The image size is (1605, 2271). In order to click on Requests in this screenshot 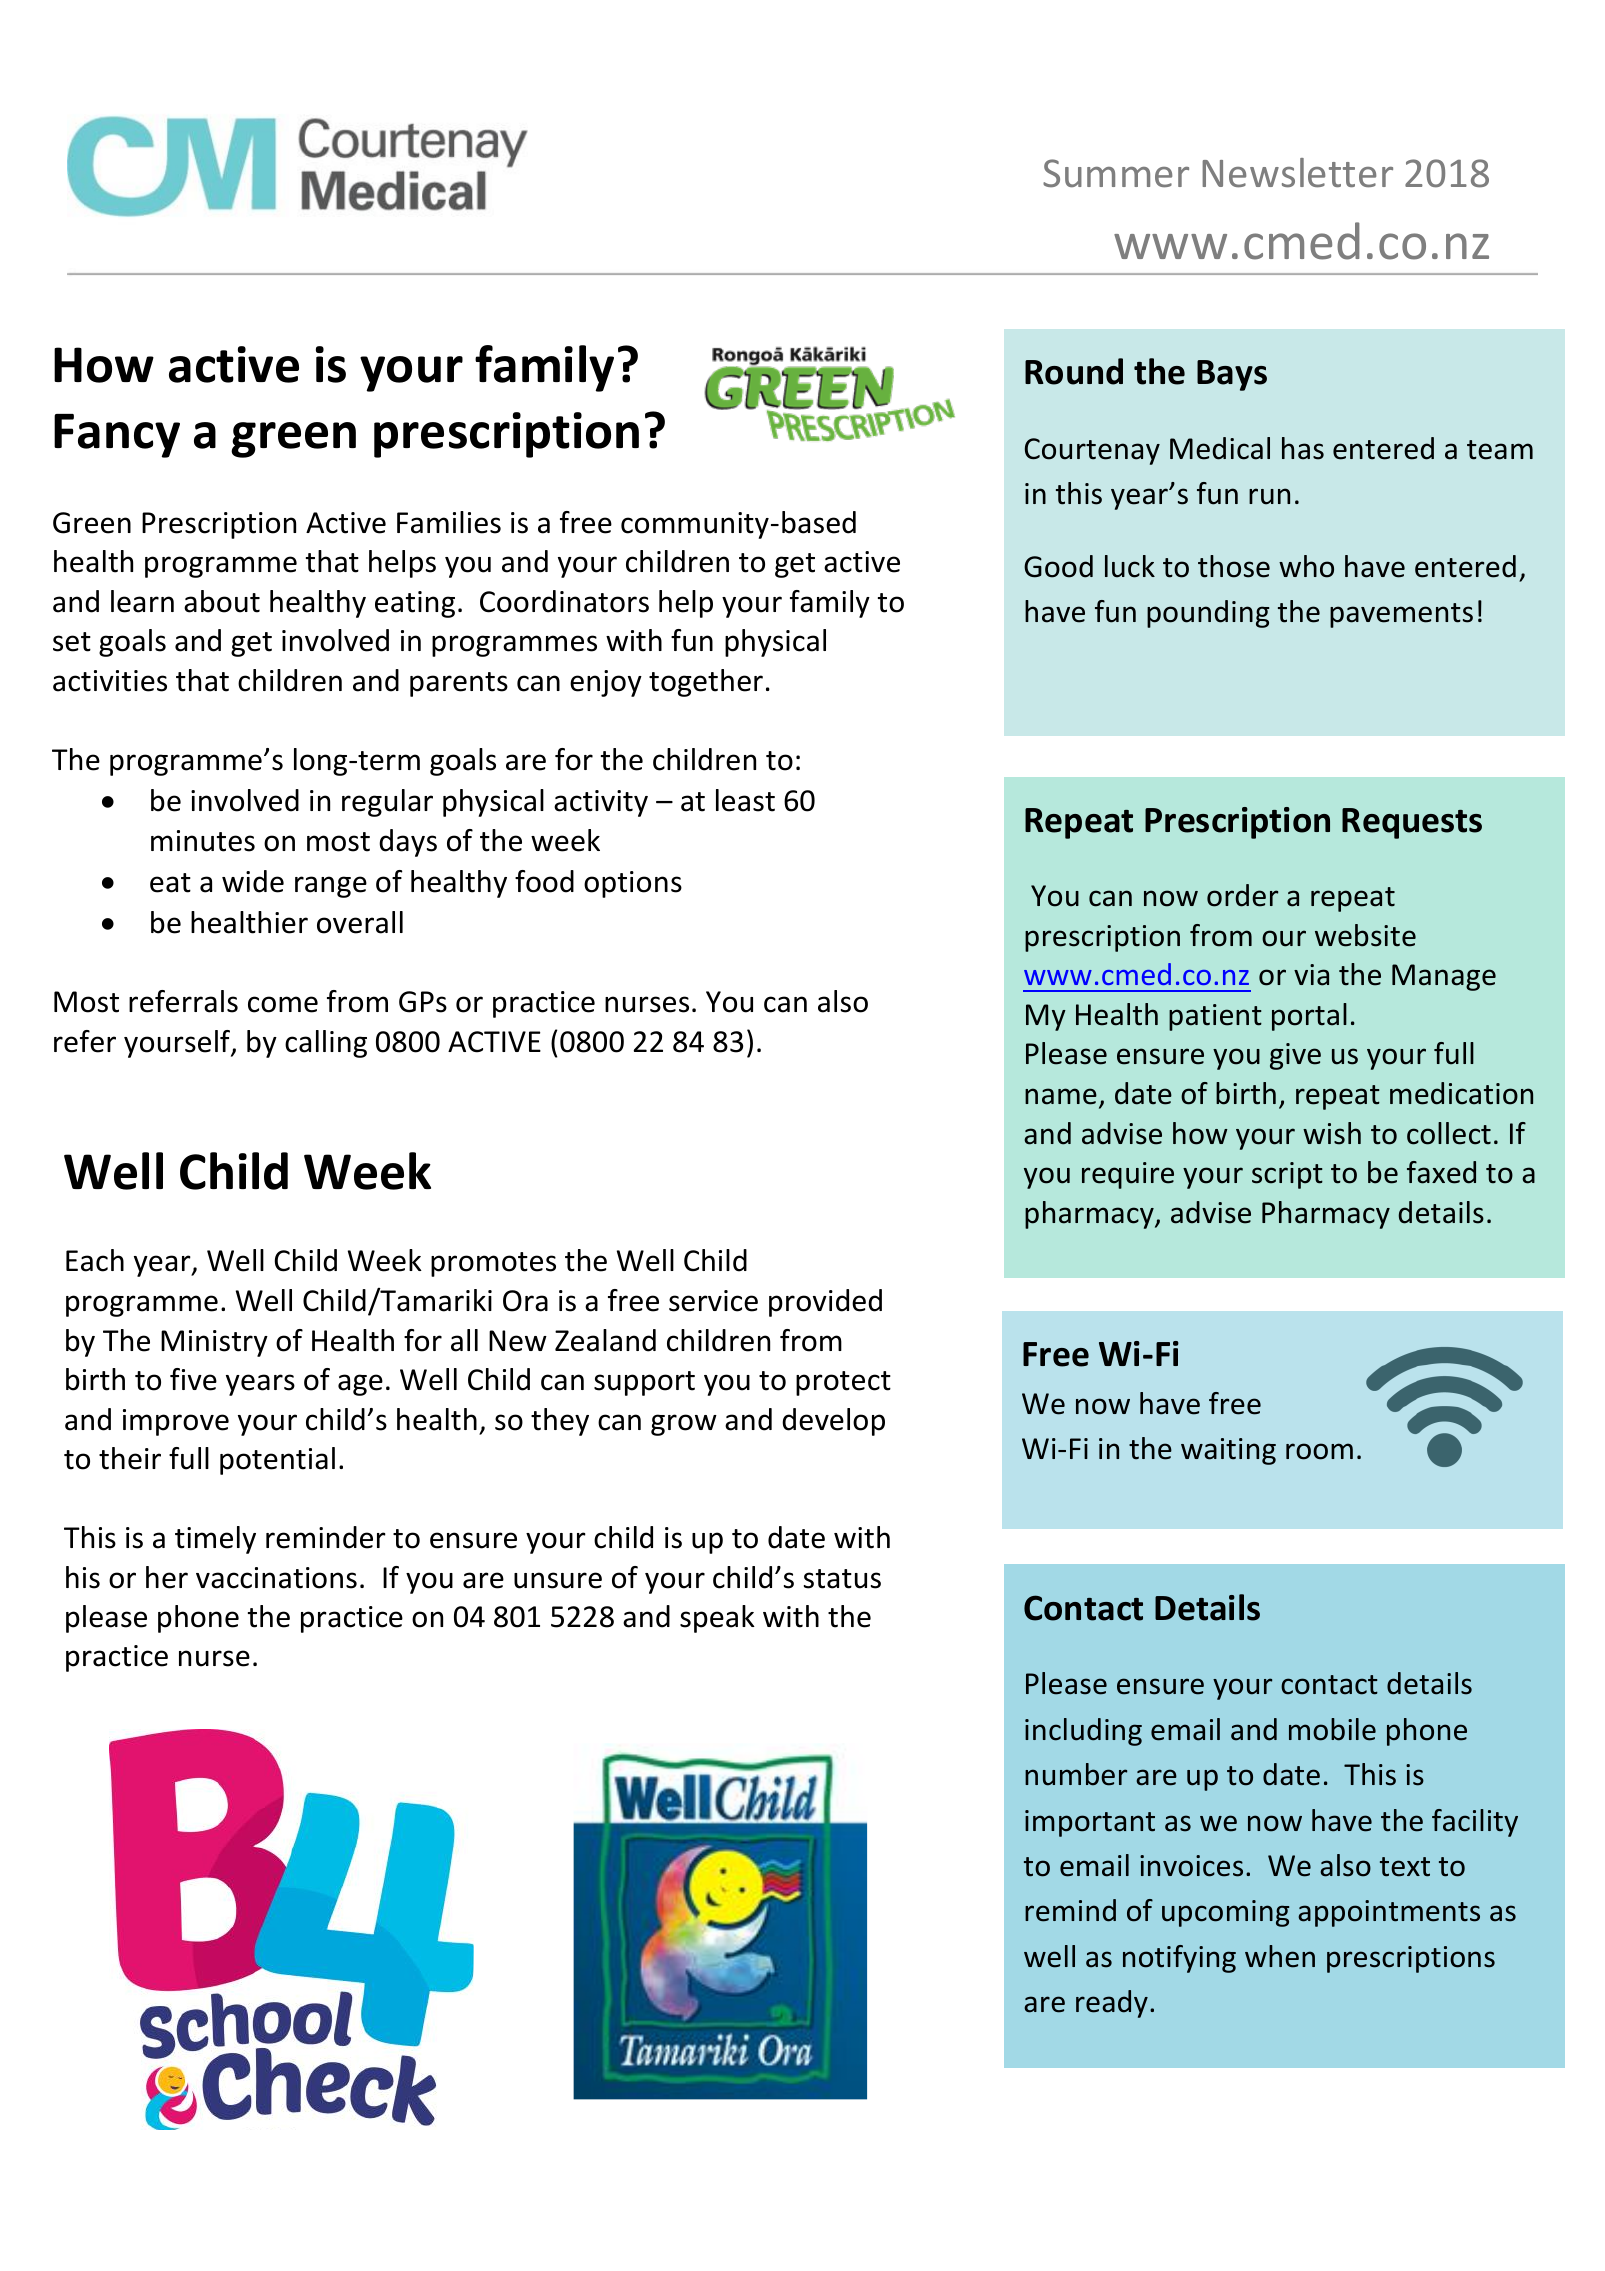, I will do `click(1412, 823)`.
